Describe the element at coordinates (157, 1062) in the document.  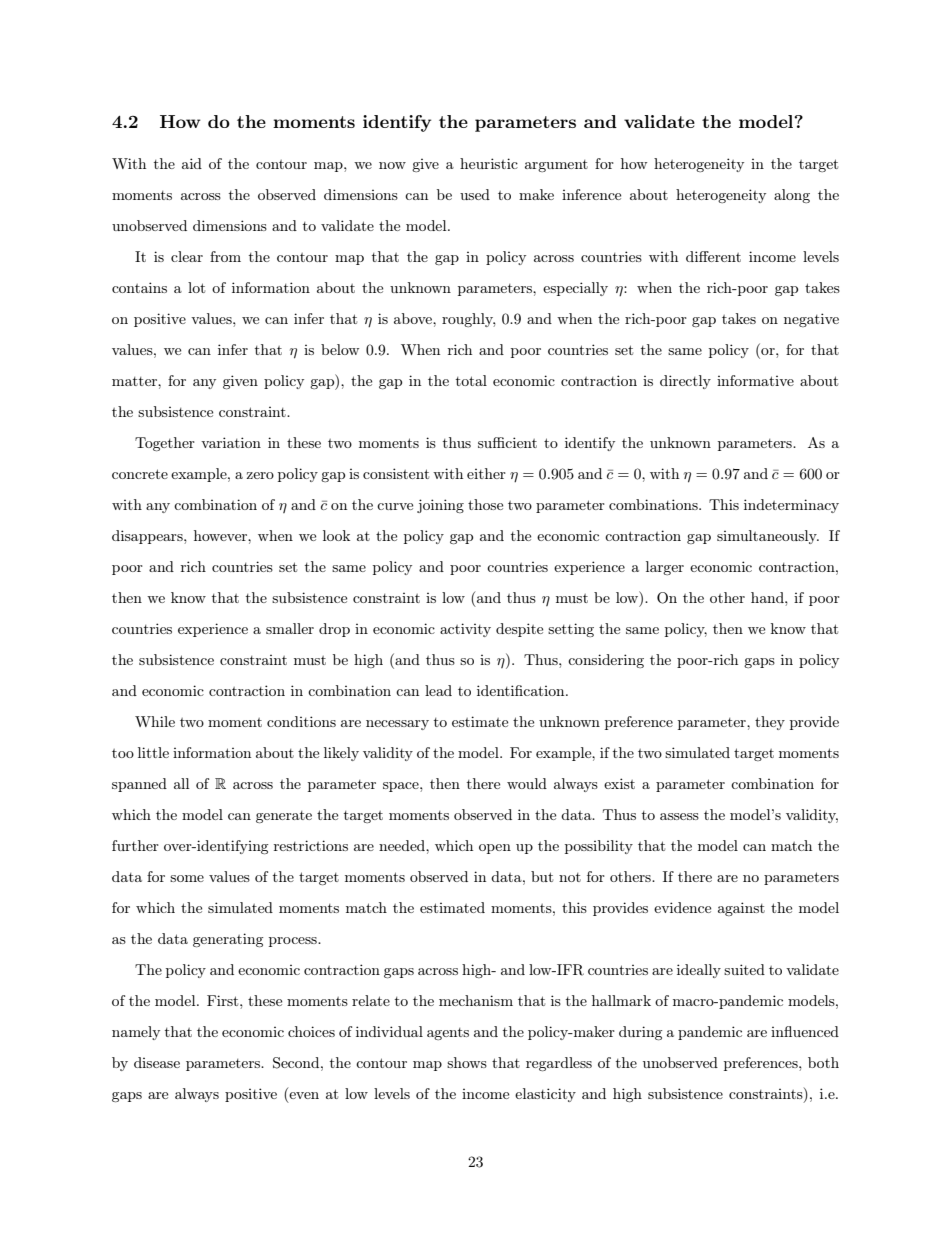
I see `disease` at that location.
